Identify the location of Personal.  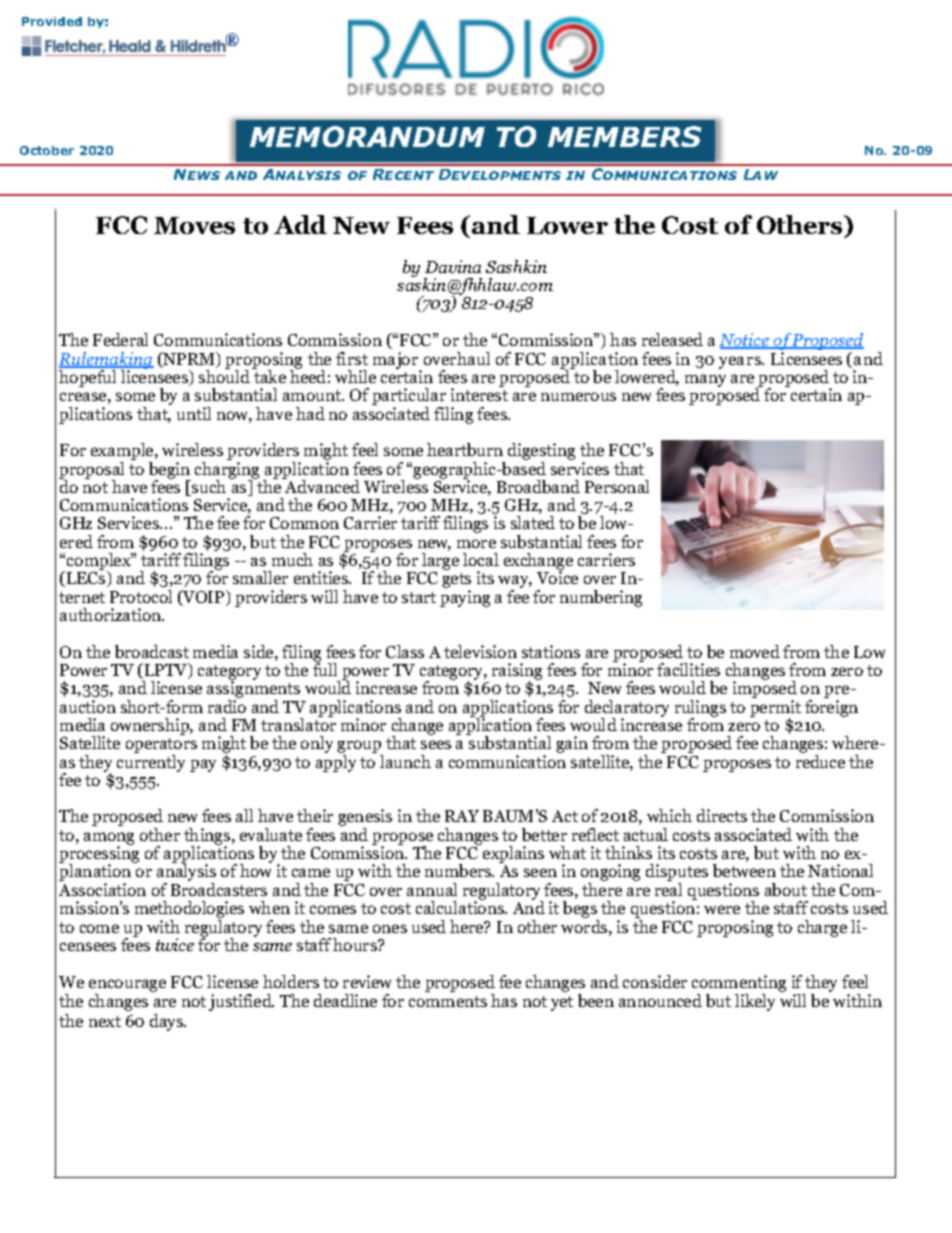
(617, 486).
